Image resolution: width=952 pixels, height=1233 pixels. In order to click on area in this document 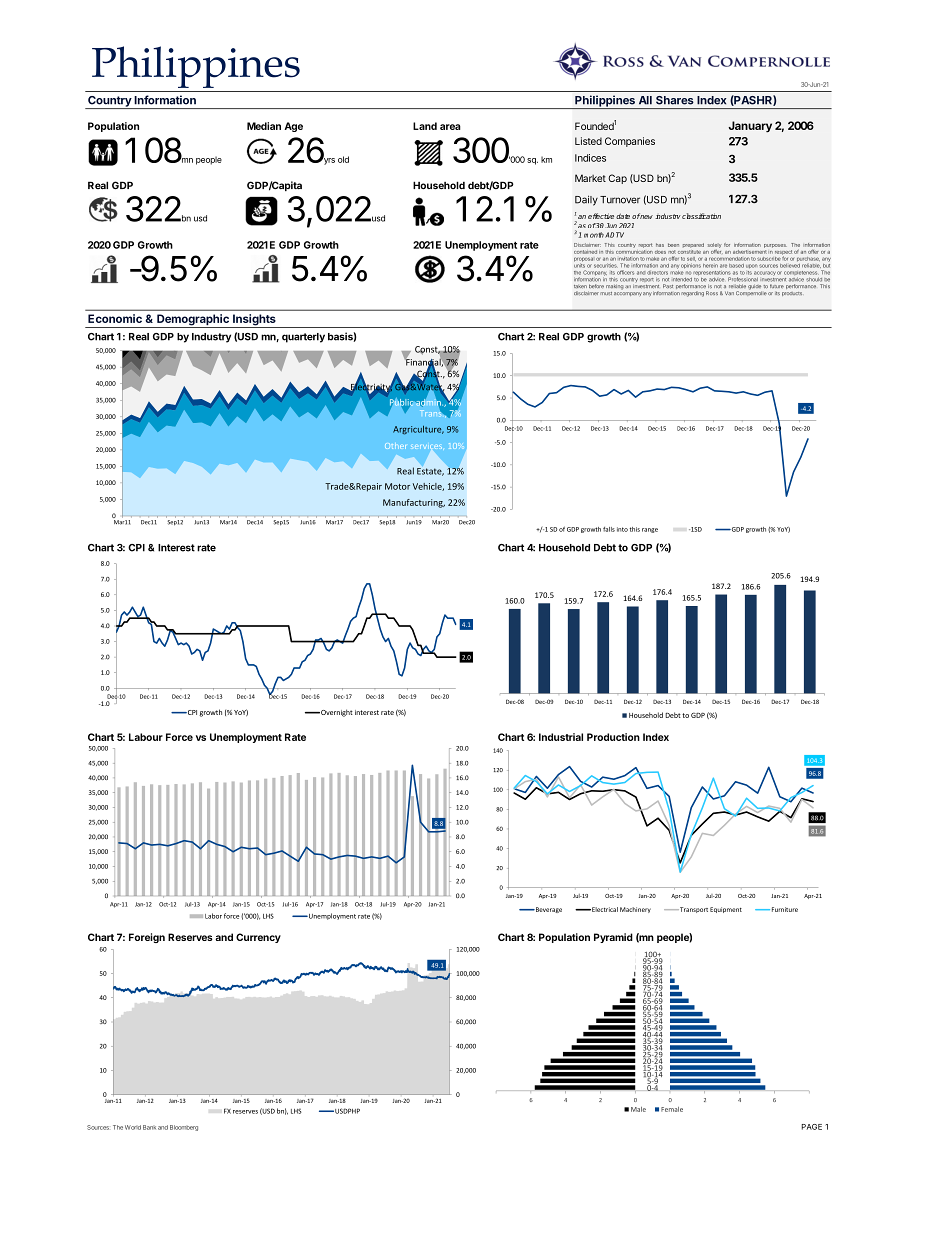, I will do `click(450, 127)`.
